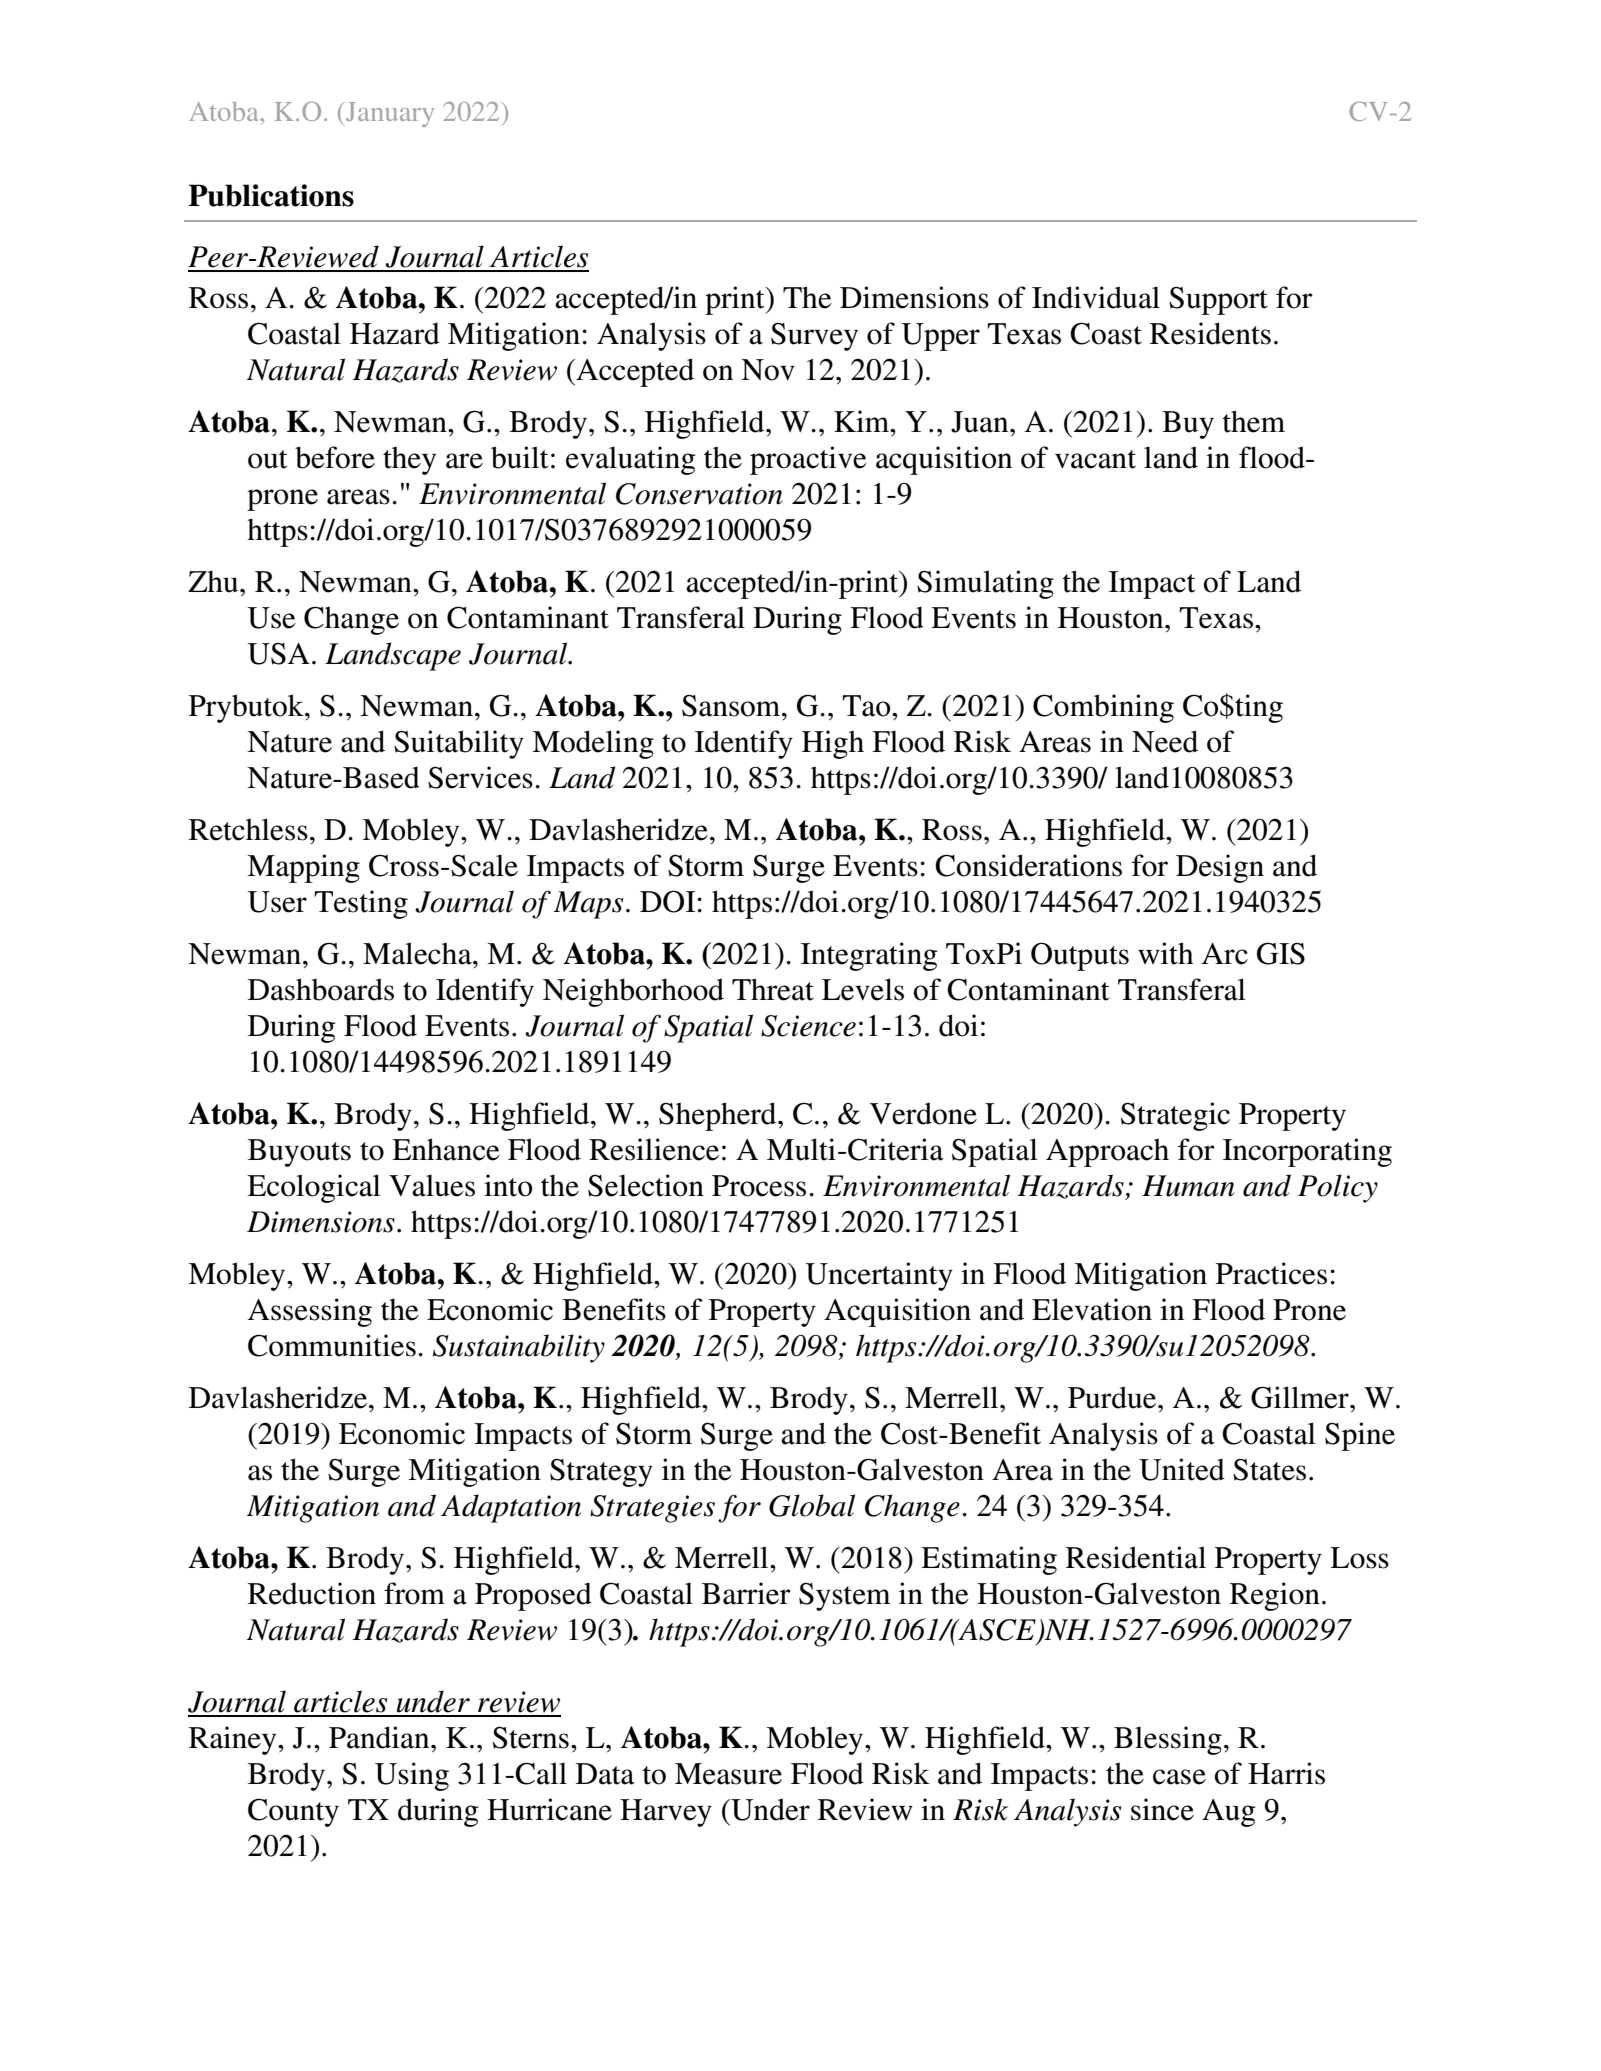 The width and height of the screenshot is (1601, 2071). I want to click on January, so click(389, 114).
